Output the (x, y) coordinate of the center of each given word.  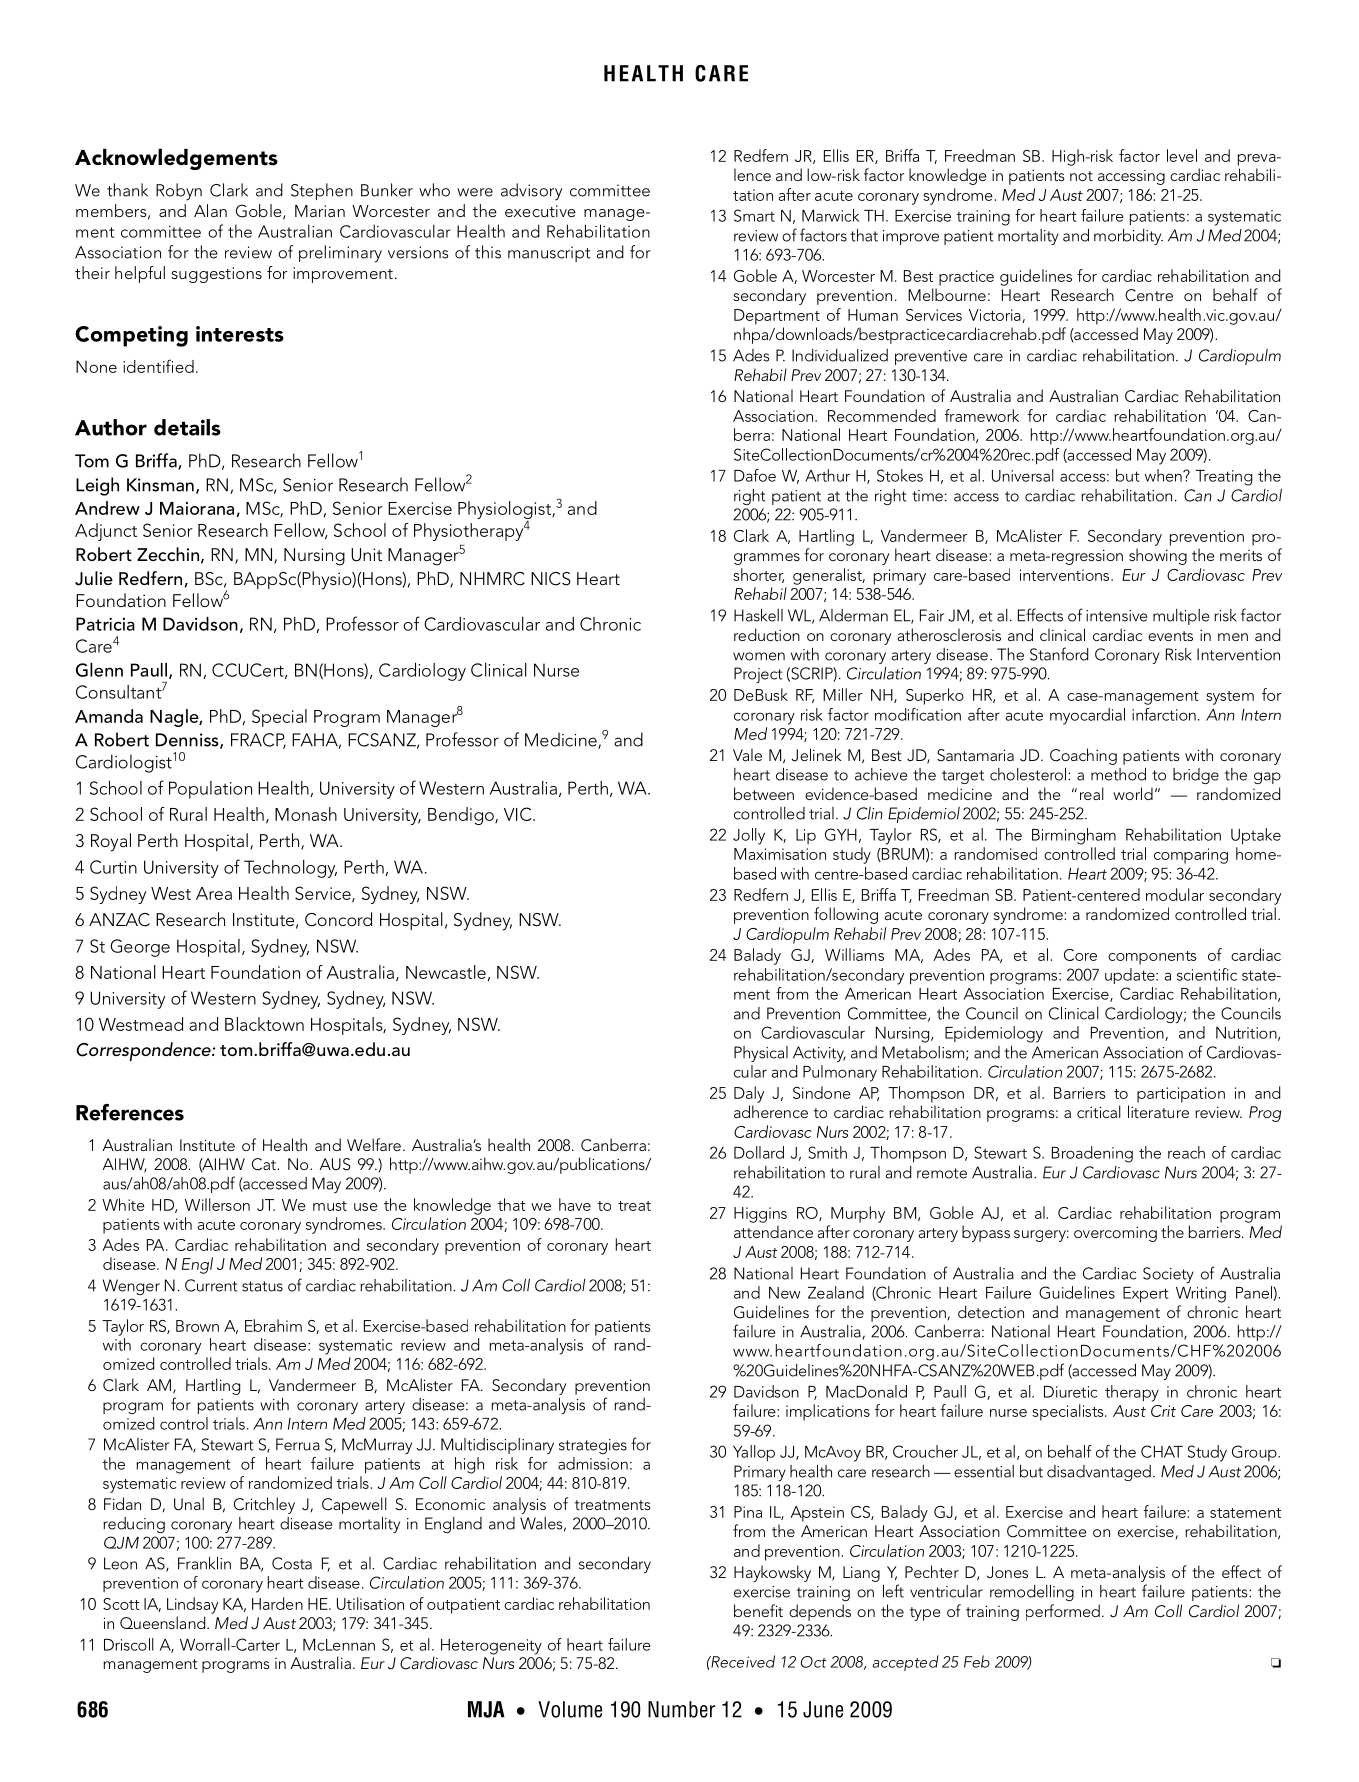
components (1152, 958)
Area (214, 893)
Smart (754, 215)
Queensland (164, 1622)
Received (742, 1661)
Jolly (749, 836)
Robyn (179, 192)
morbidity (1128, 237)
